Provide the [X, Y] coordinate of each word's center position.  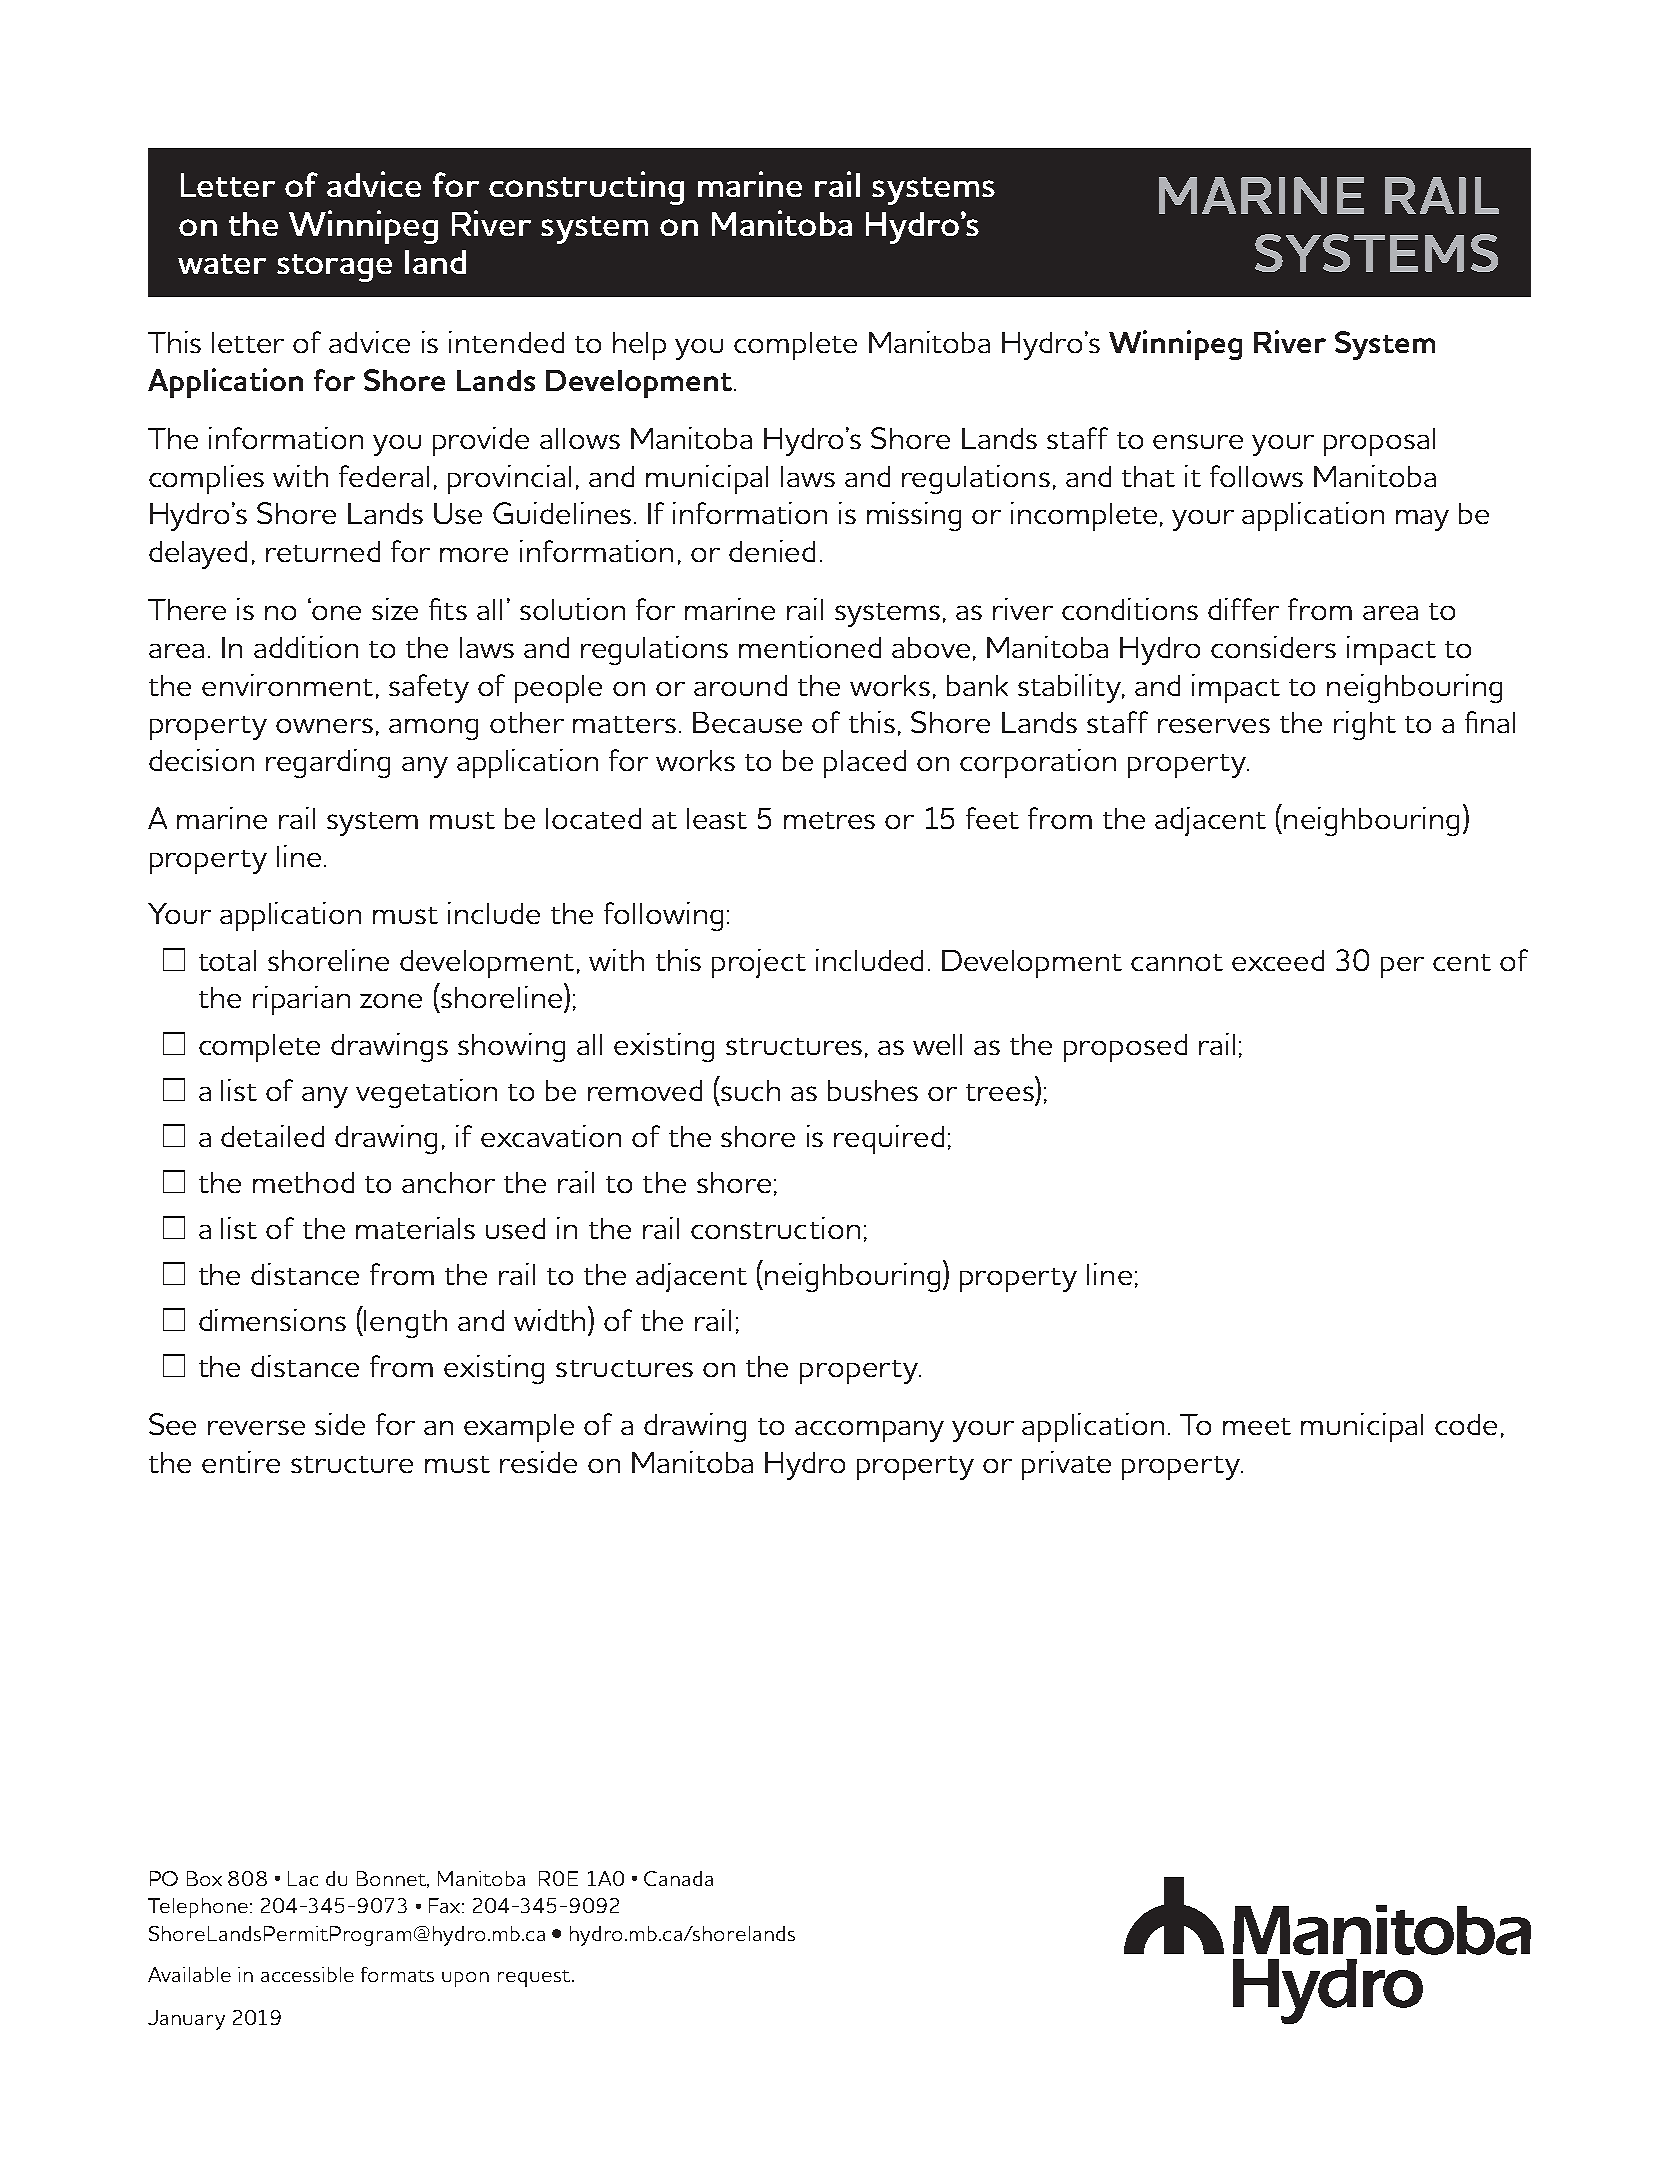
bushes [873, 1090]
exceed [1278, 960]
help [639, 346]
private [1066, 1465]
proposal [1379, 442]
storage [334, 268]
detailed [272, 1136]
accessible [307, 1974]
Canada [678, 1878]
